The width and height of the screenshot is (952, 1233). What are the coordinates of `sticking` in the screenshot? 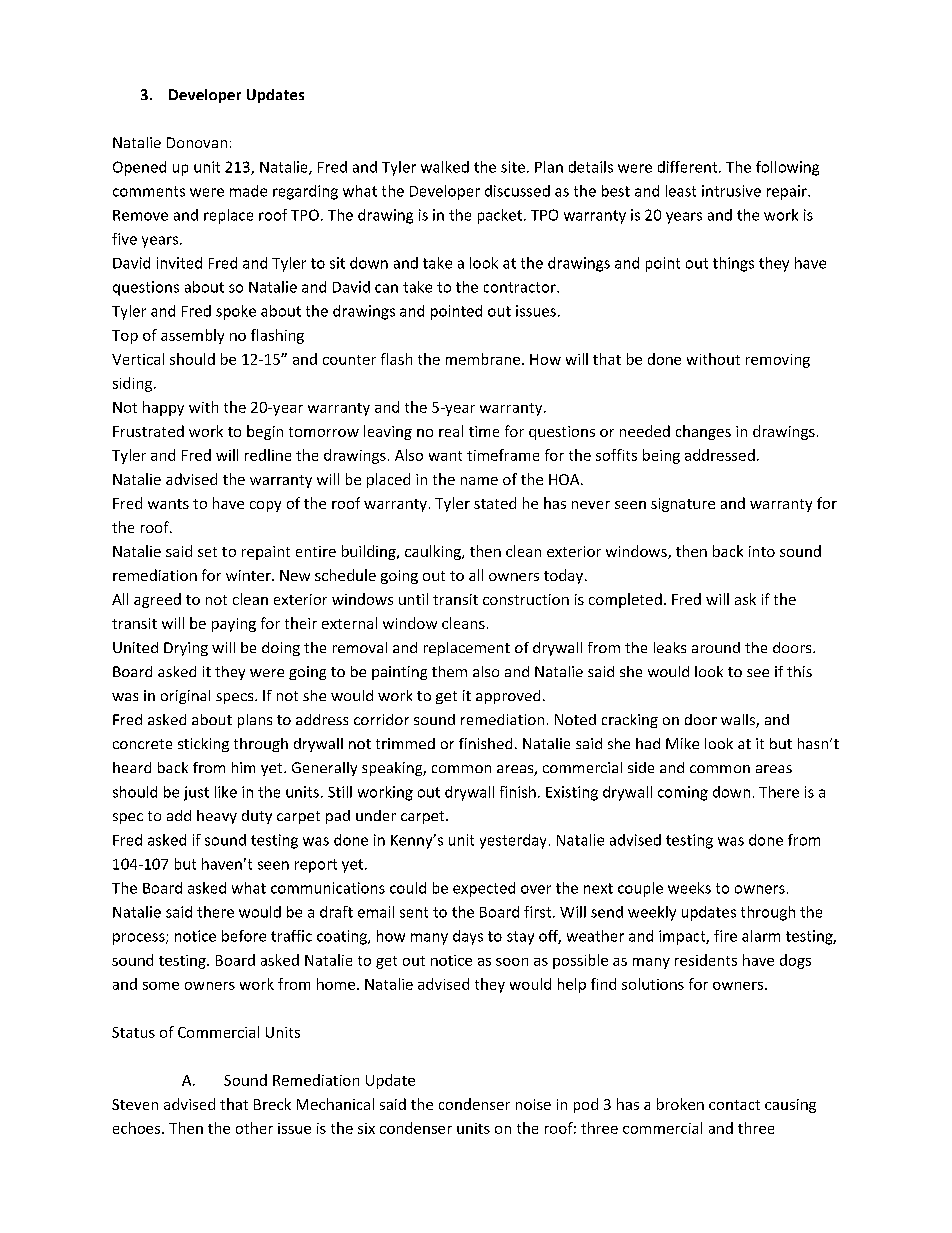 It's located at (203, 745).
